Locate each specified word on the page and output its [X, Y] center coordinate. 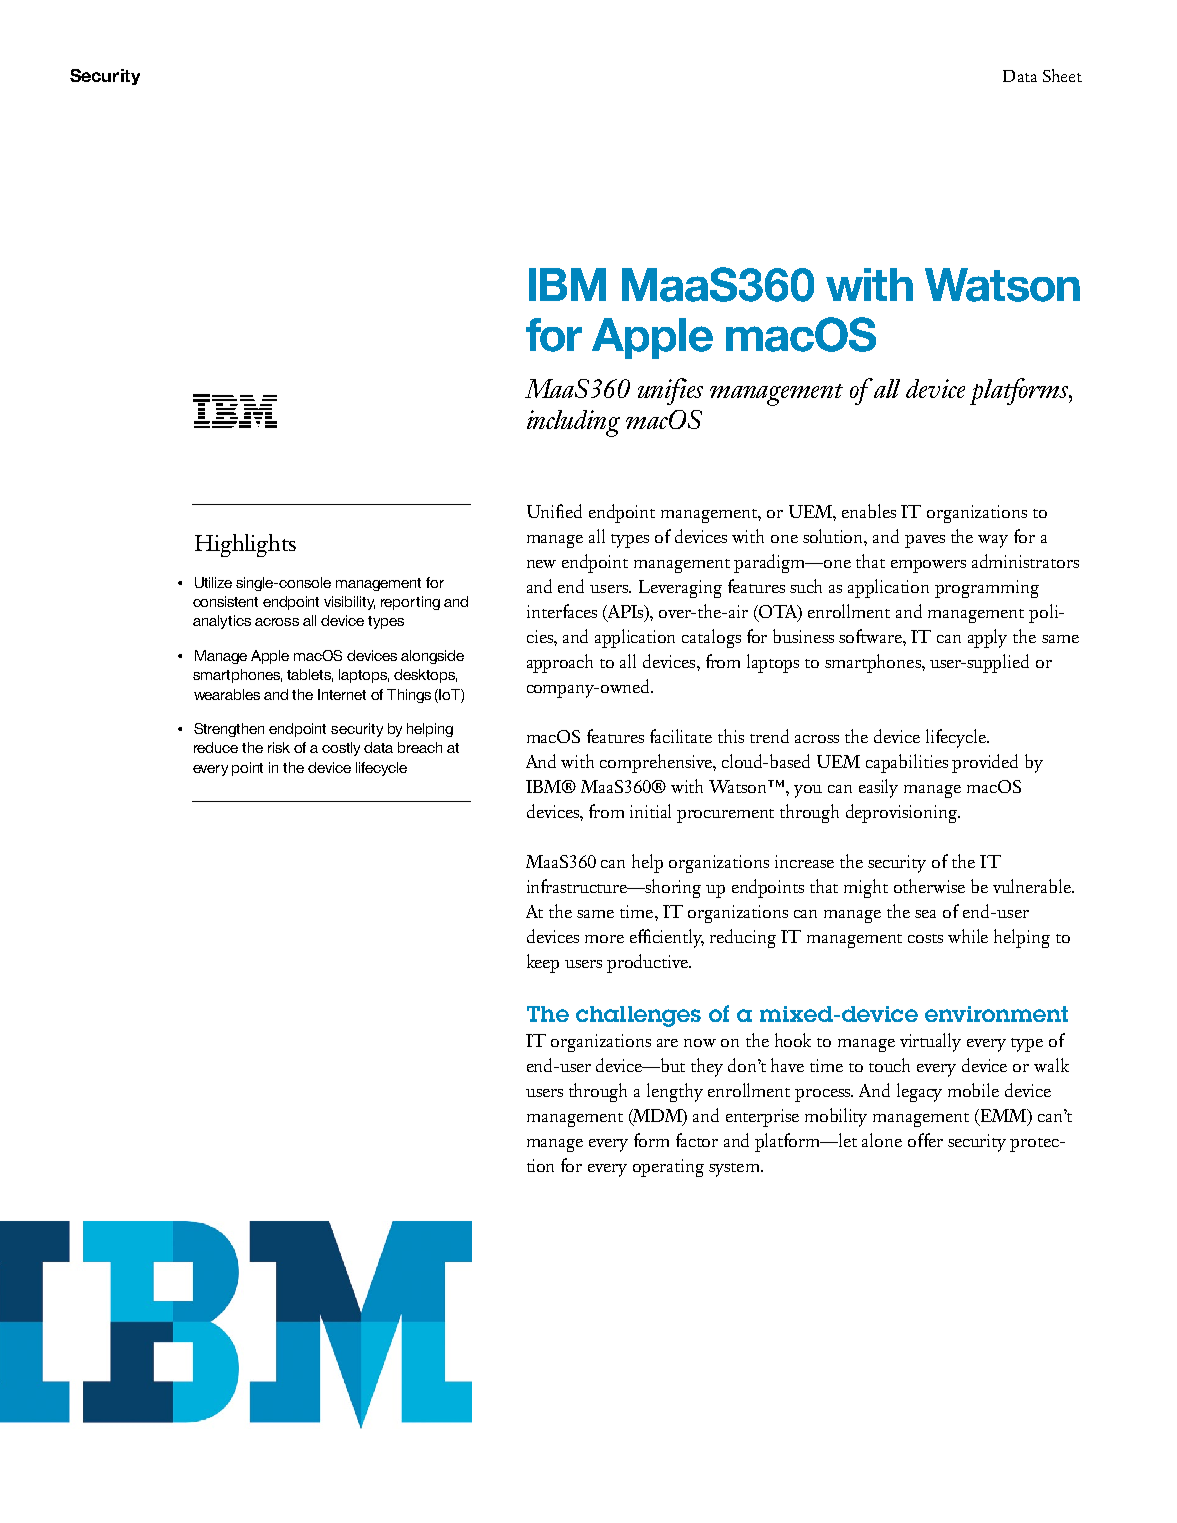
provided [985, 763]
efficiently [667, 938]
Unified [554, 511]
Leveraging [680, 589]
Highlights [245, 545]
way [993, 541]
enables [869, 511]
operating [668, 1168]
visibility [349, 603]
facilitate [681, 736]
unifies [670, 391]
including [573, 423]
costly [341, 749]
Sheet [1062, 75]
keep [543, 963]
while [968, 936]
